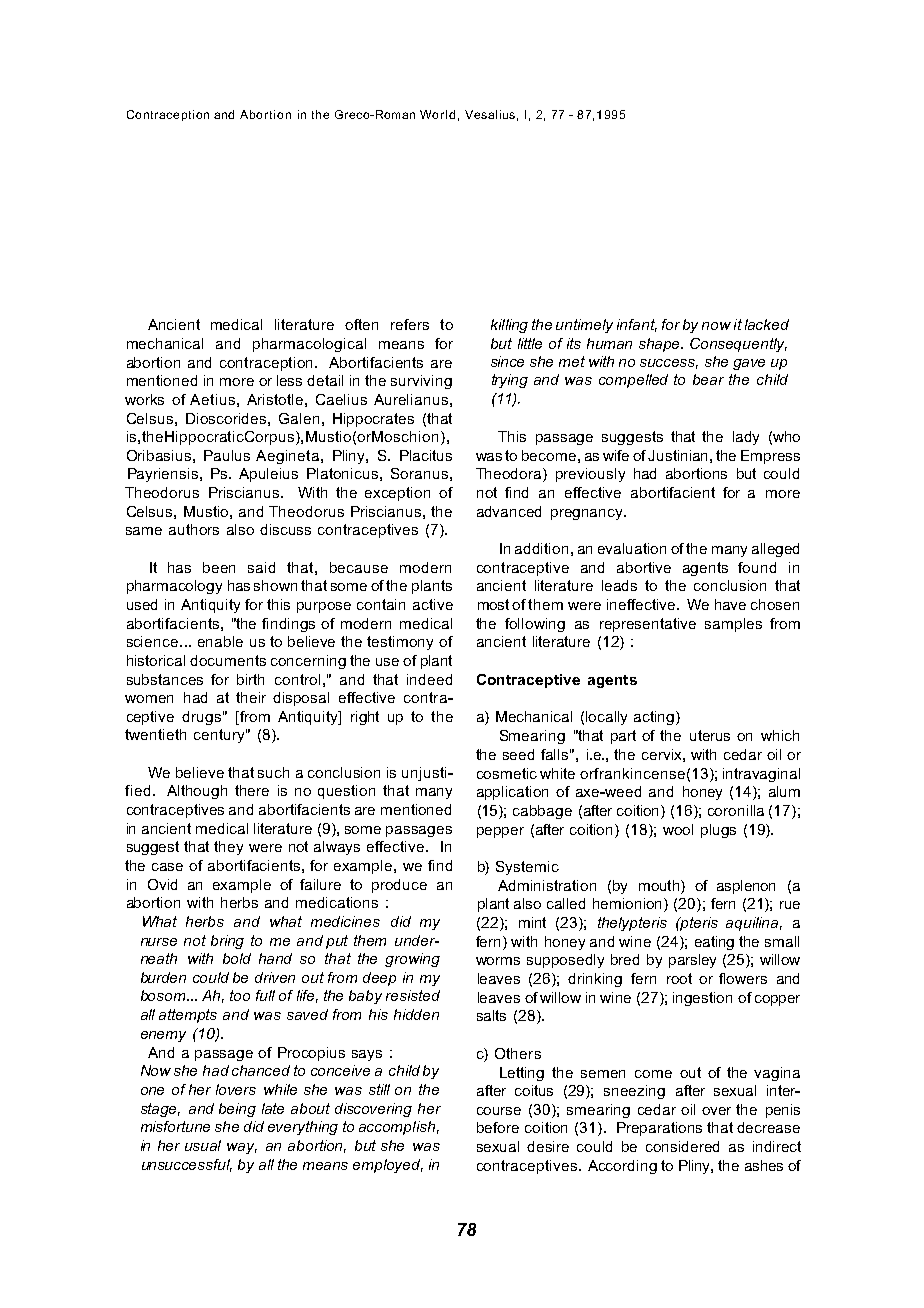  What do you see at coordinates (203, 1145) in the screenshot?
I see `usual` at bounding box center [203, 1145].
